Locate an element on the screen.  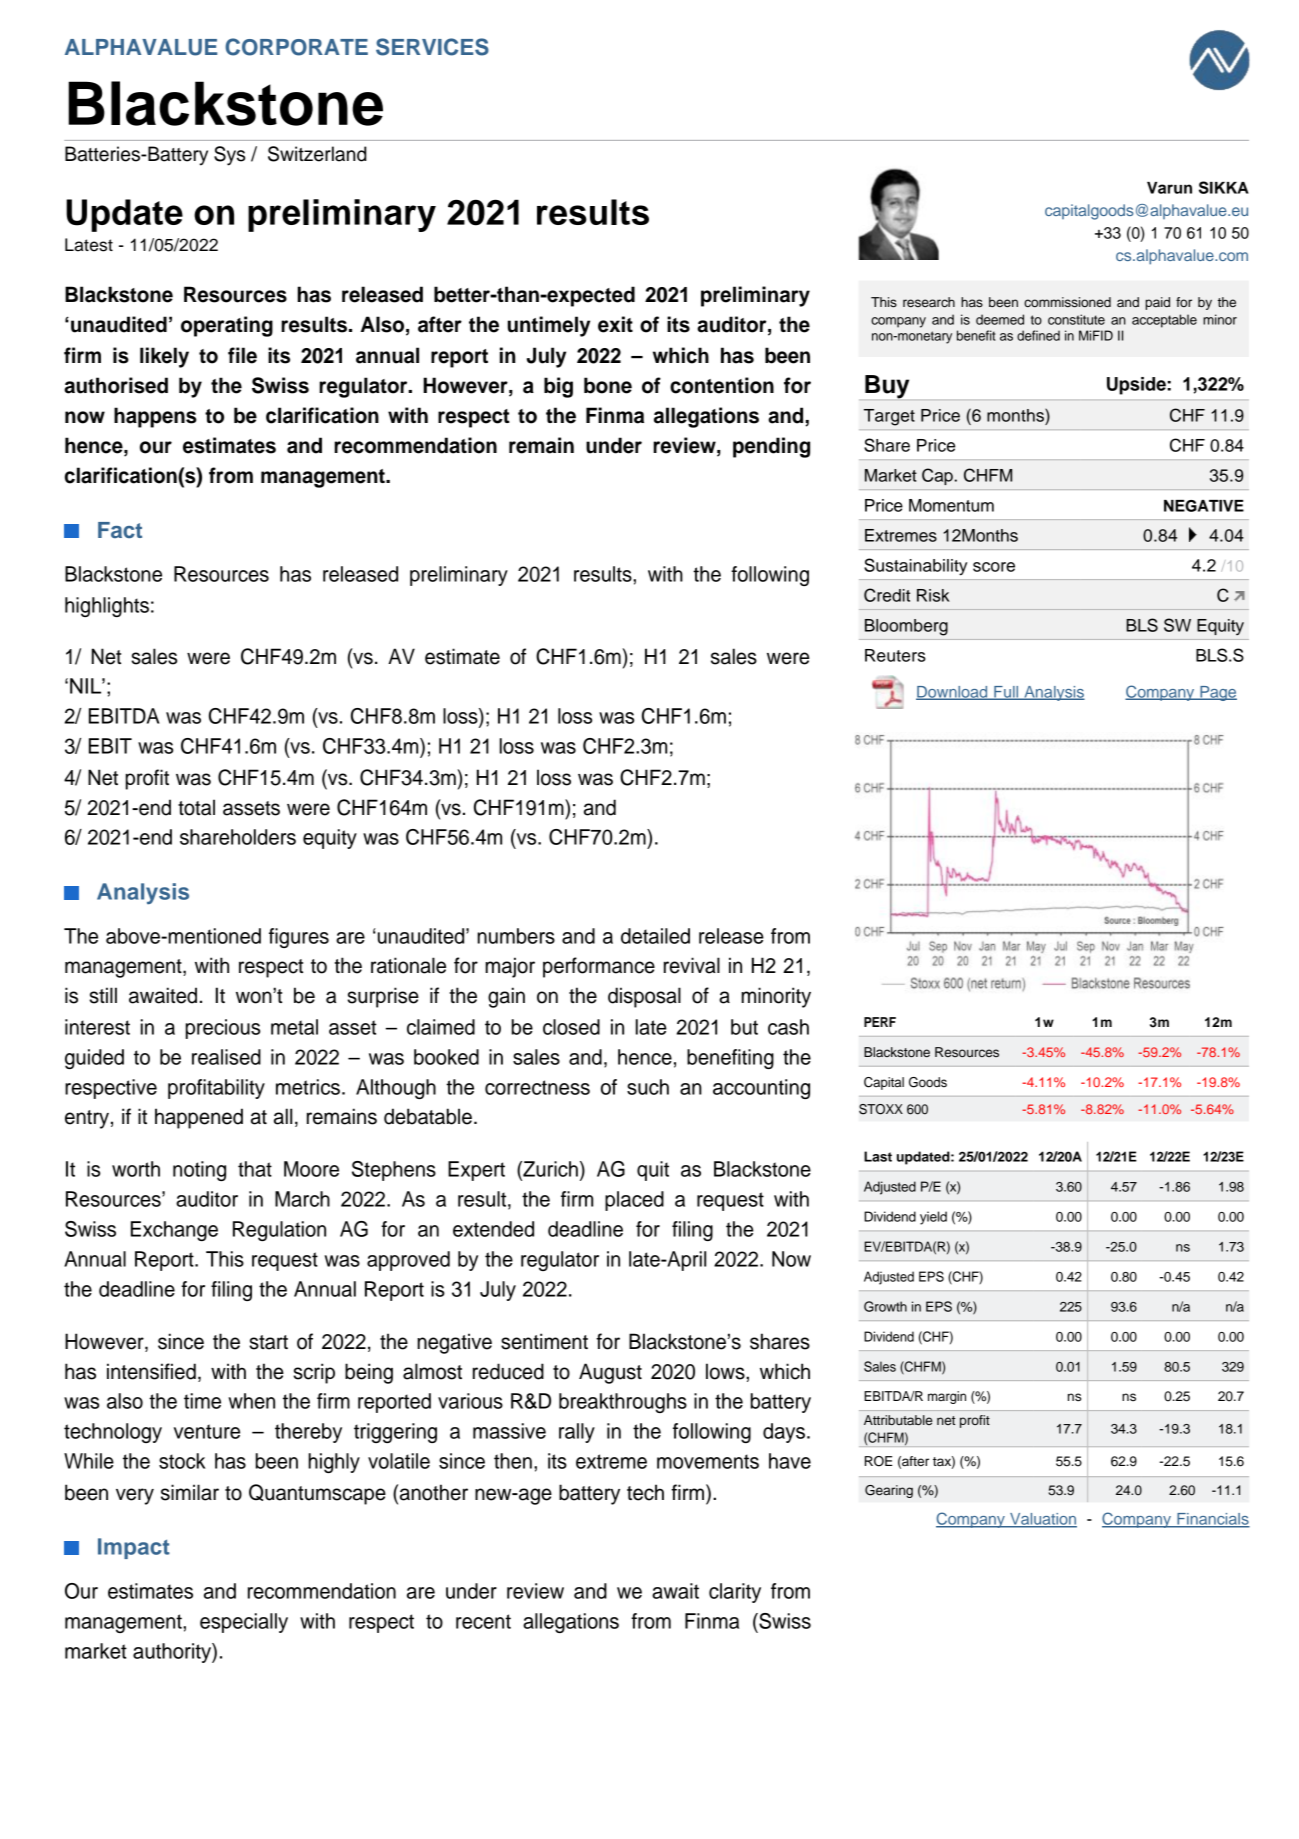
Sys is located at coordinates (229, 156).
